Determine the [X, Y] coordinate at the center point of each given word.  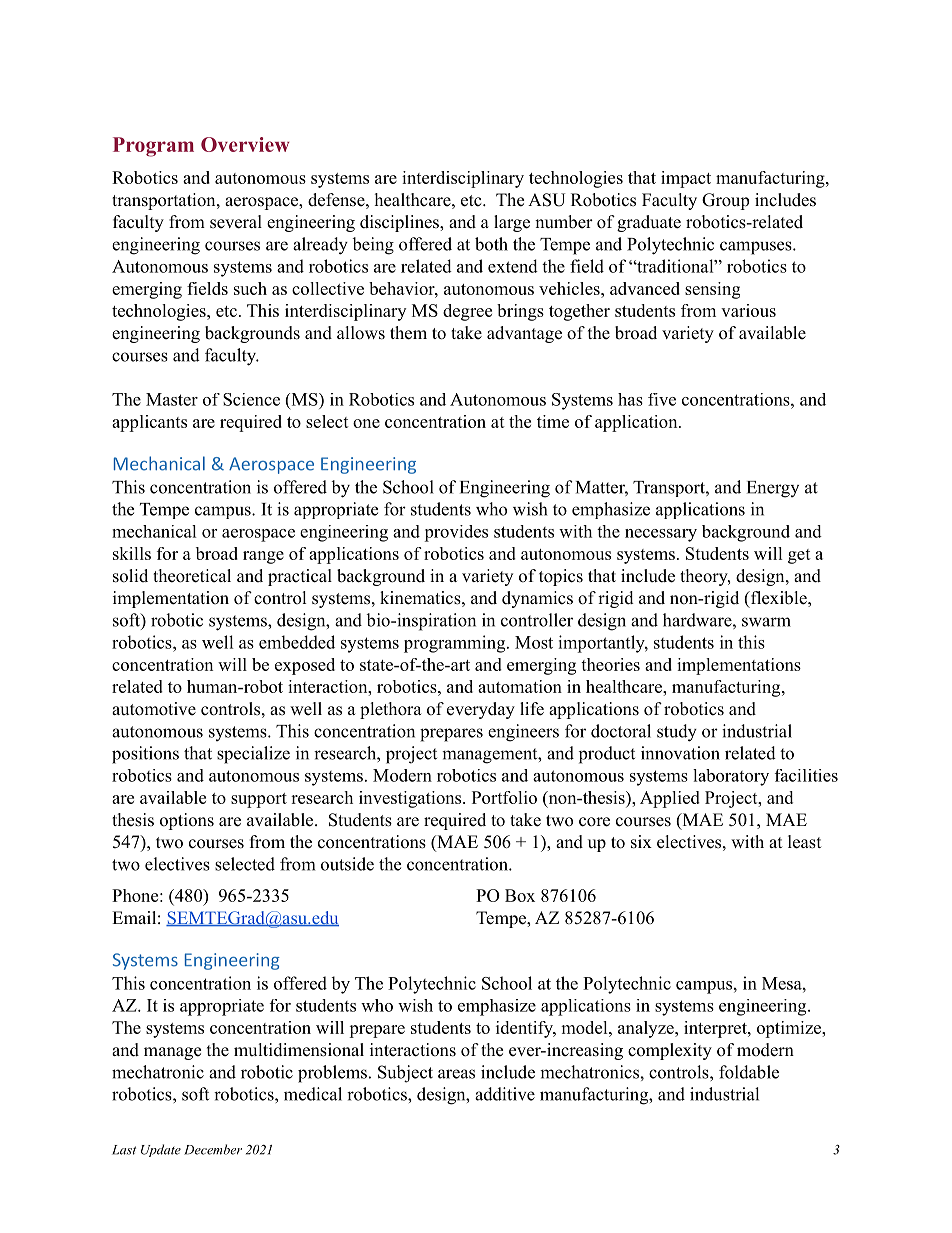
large [512, 223]
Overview [245, 144]
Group [725, 201]
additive [505, 1094]
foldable [749, 1072]
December [213, 1149]
